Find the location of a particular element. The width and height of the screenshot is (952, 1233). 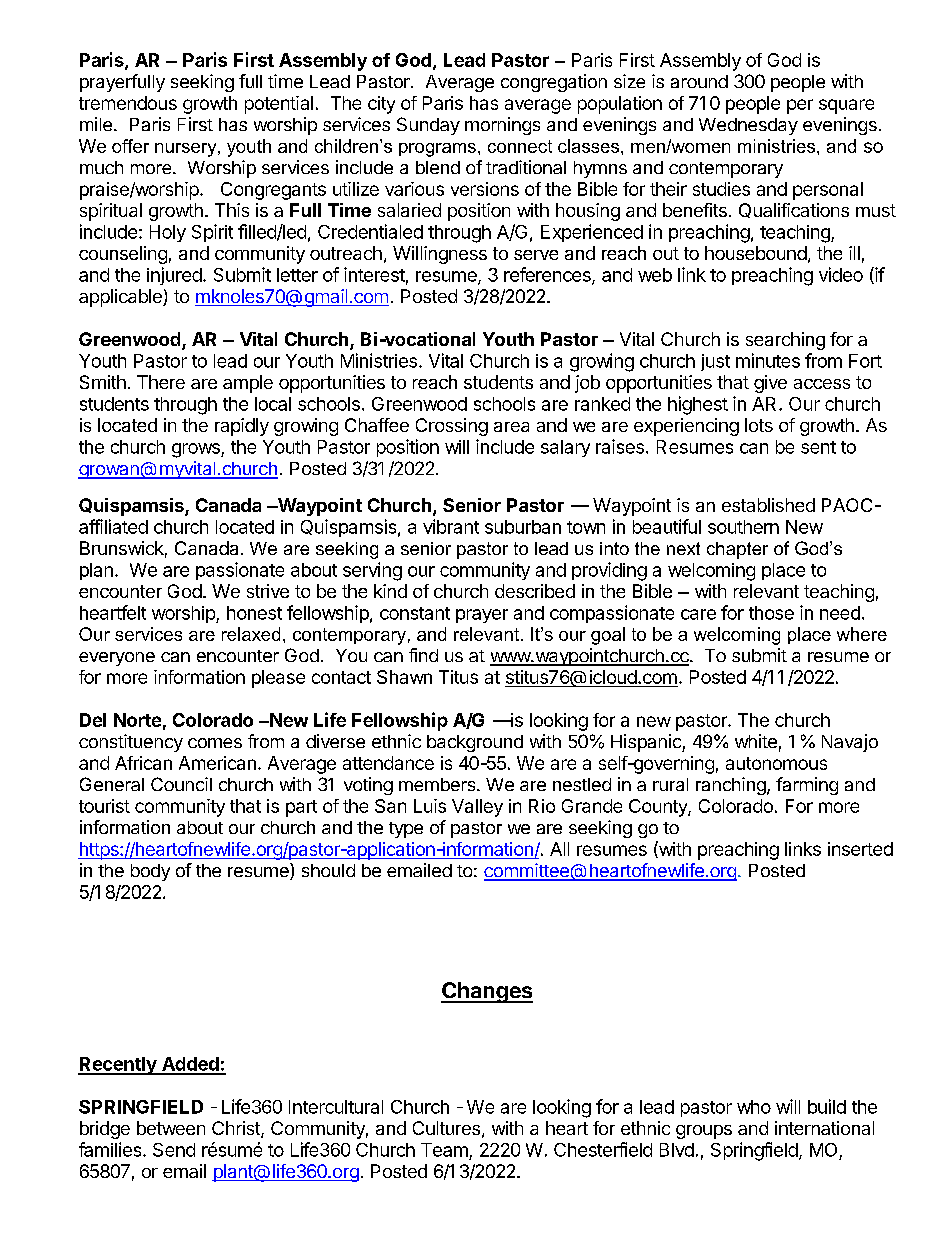

who is located at coordinates (754, 1107).
